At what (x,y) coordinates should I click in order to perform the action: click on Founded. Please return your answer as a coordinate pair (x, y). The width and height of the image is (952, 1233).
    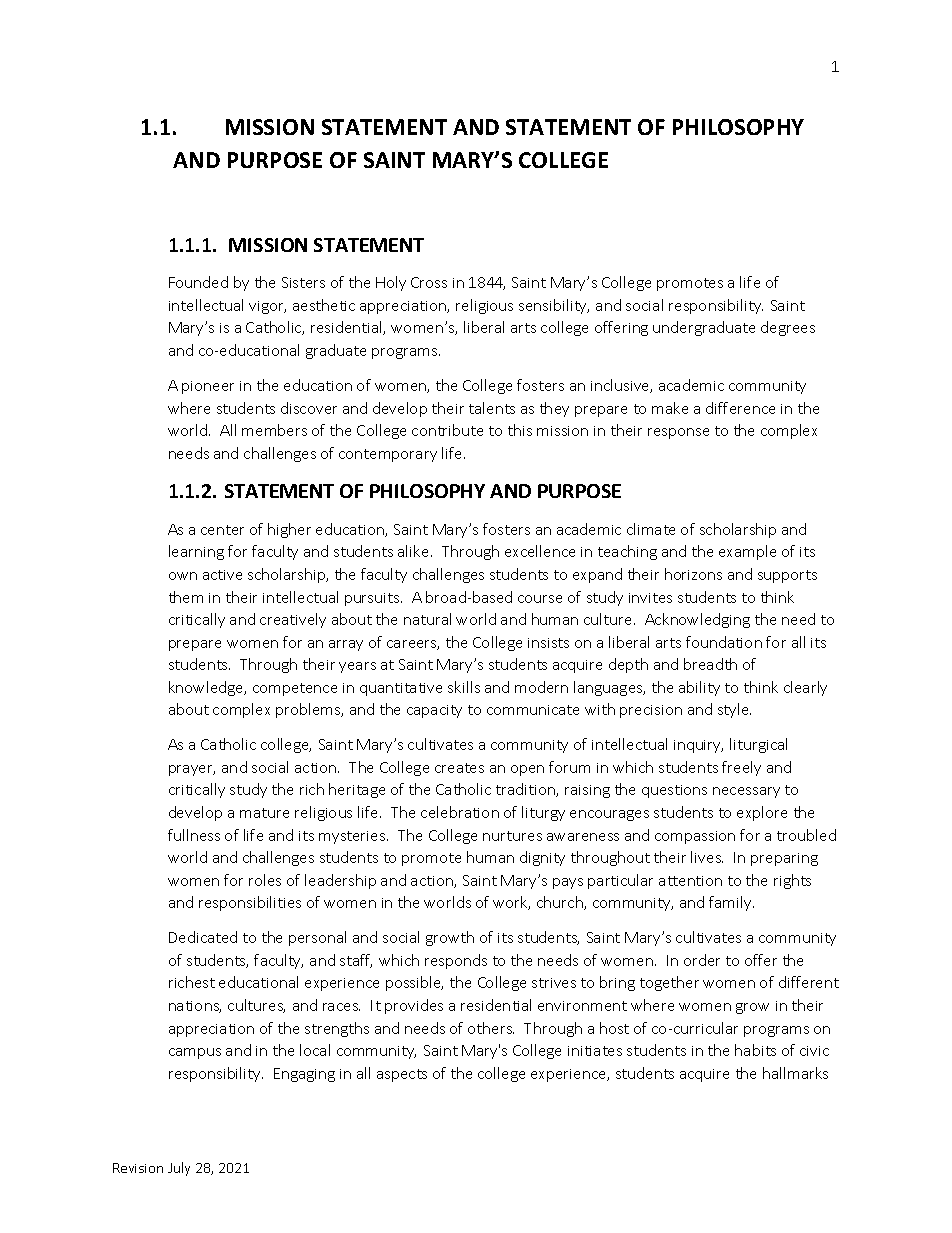
    Looking at the image, I should click on (198, 282).
